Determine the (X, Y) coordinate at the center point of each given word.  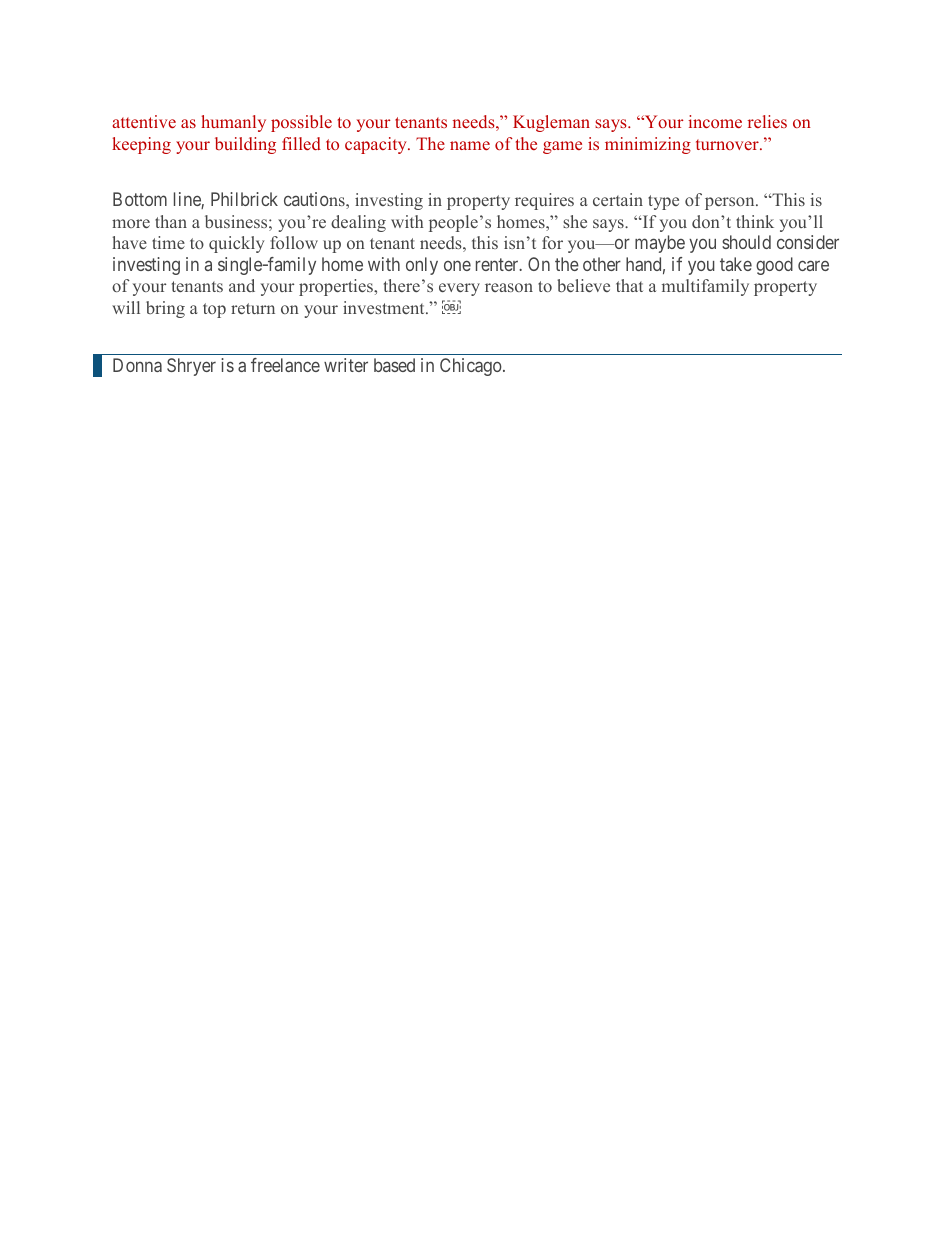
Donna (137, 365)
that (629, 285)
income (715, 121)
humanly (233, 123)
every (459, 289)
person (731, 203)
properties (337, 287)
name (470, 145)
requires (544, 201)
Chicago (472, 367)
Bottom (140, 199)
